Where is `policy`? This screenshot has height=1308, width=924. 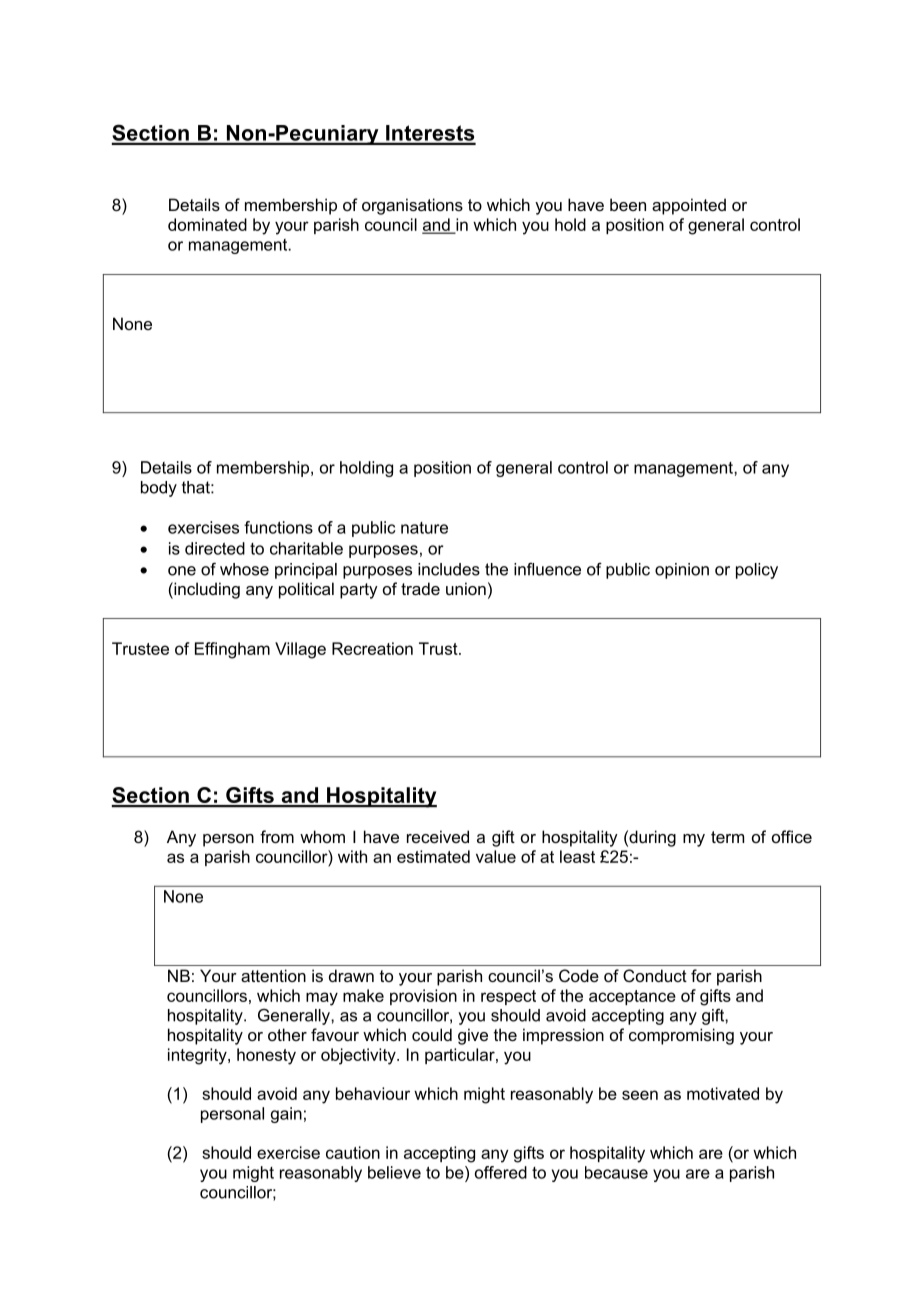
policy is located at coordinates (757, 571).
